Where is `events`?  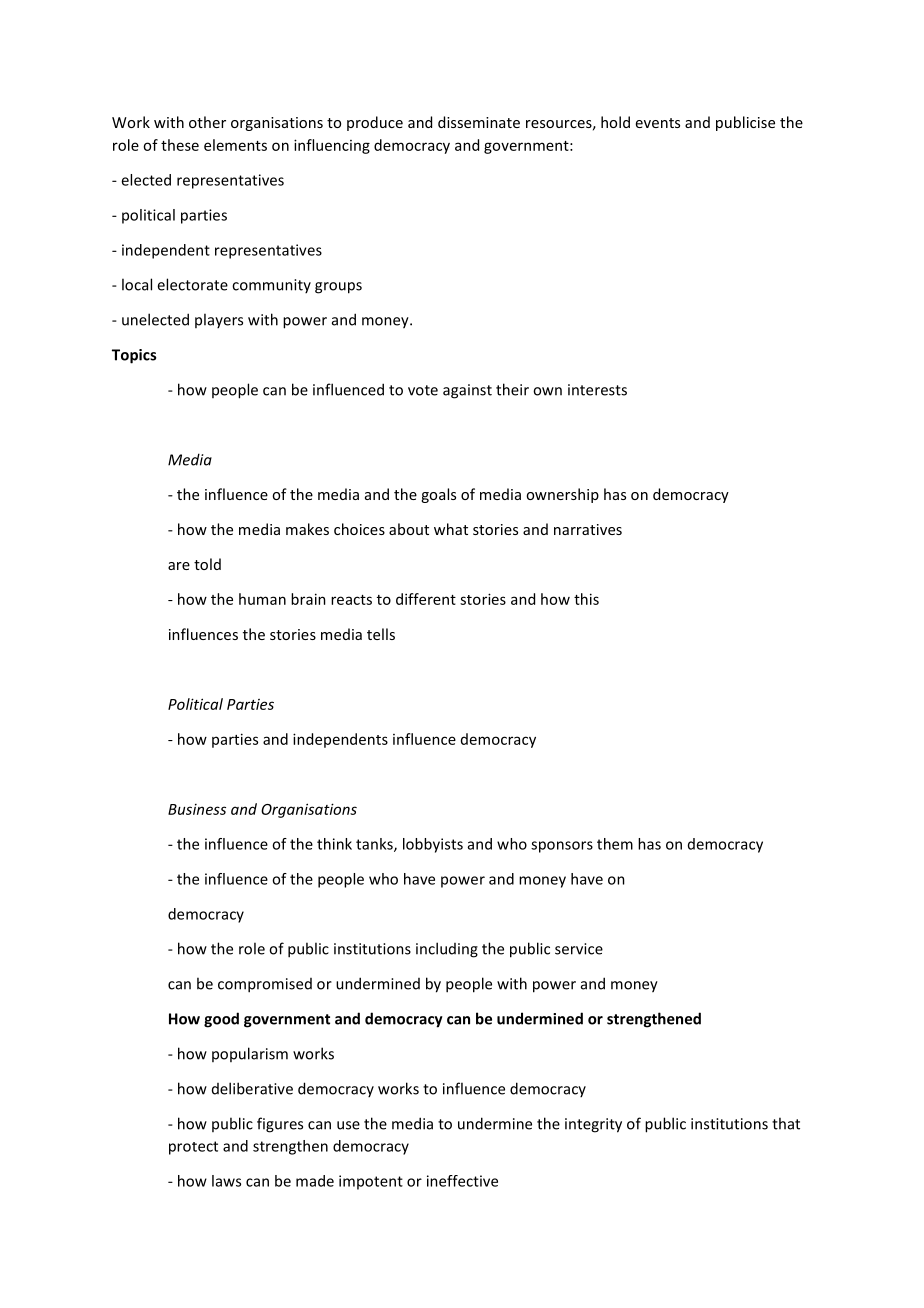 events is located at coordinates (658, 123).
